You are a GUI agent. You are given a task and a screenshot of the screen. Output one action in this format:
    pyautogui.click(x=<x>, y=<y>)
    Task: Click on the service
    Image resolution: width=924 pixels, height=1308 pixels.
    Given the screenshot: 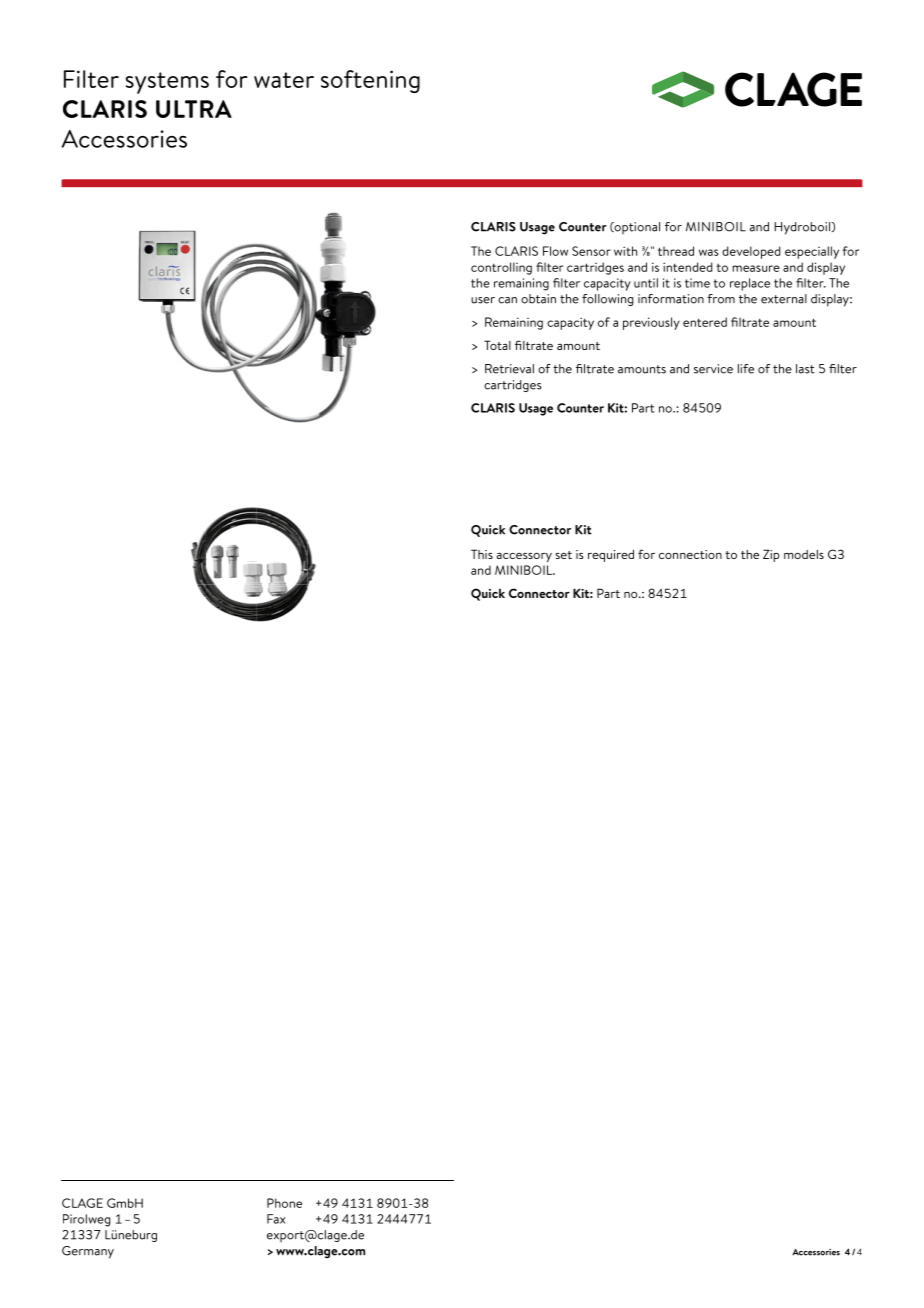 What is the action you would take?
    pyautogui.click(x=713, y=369)
